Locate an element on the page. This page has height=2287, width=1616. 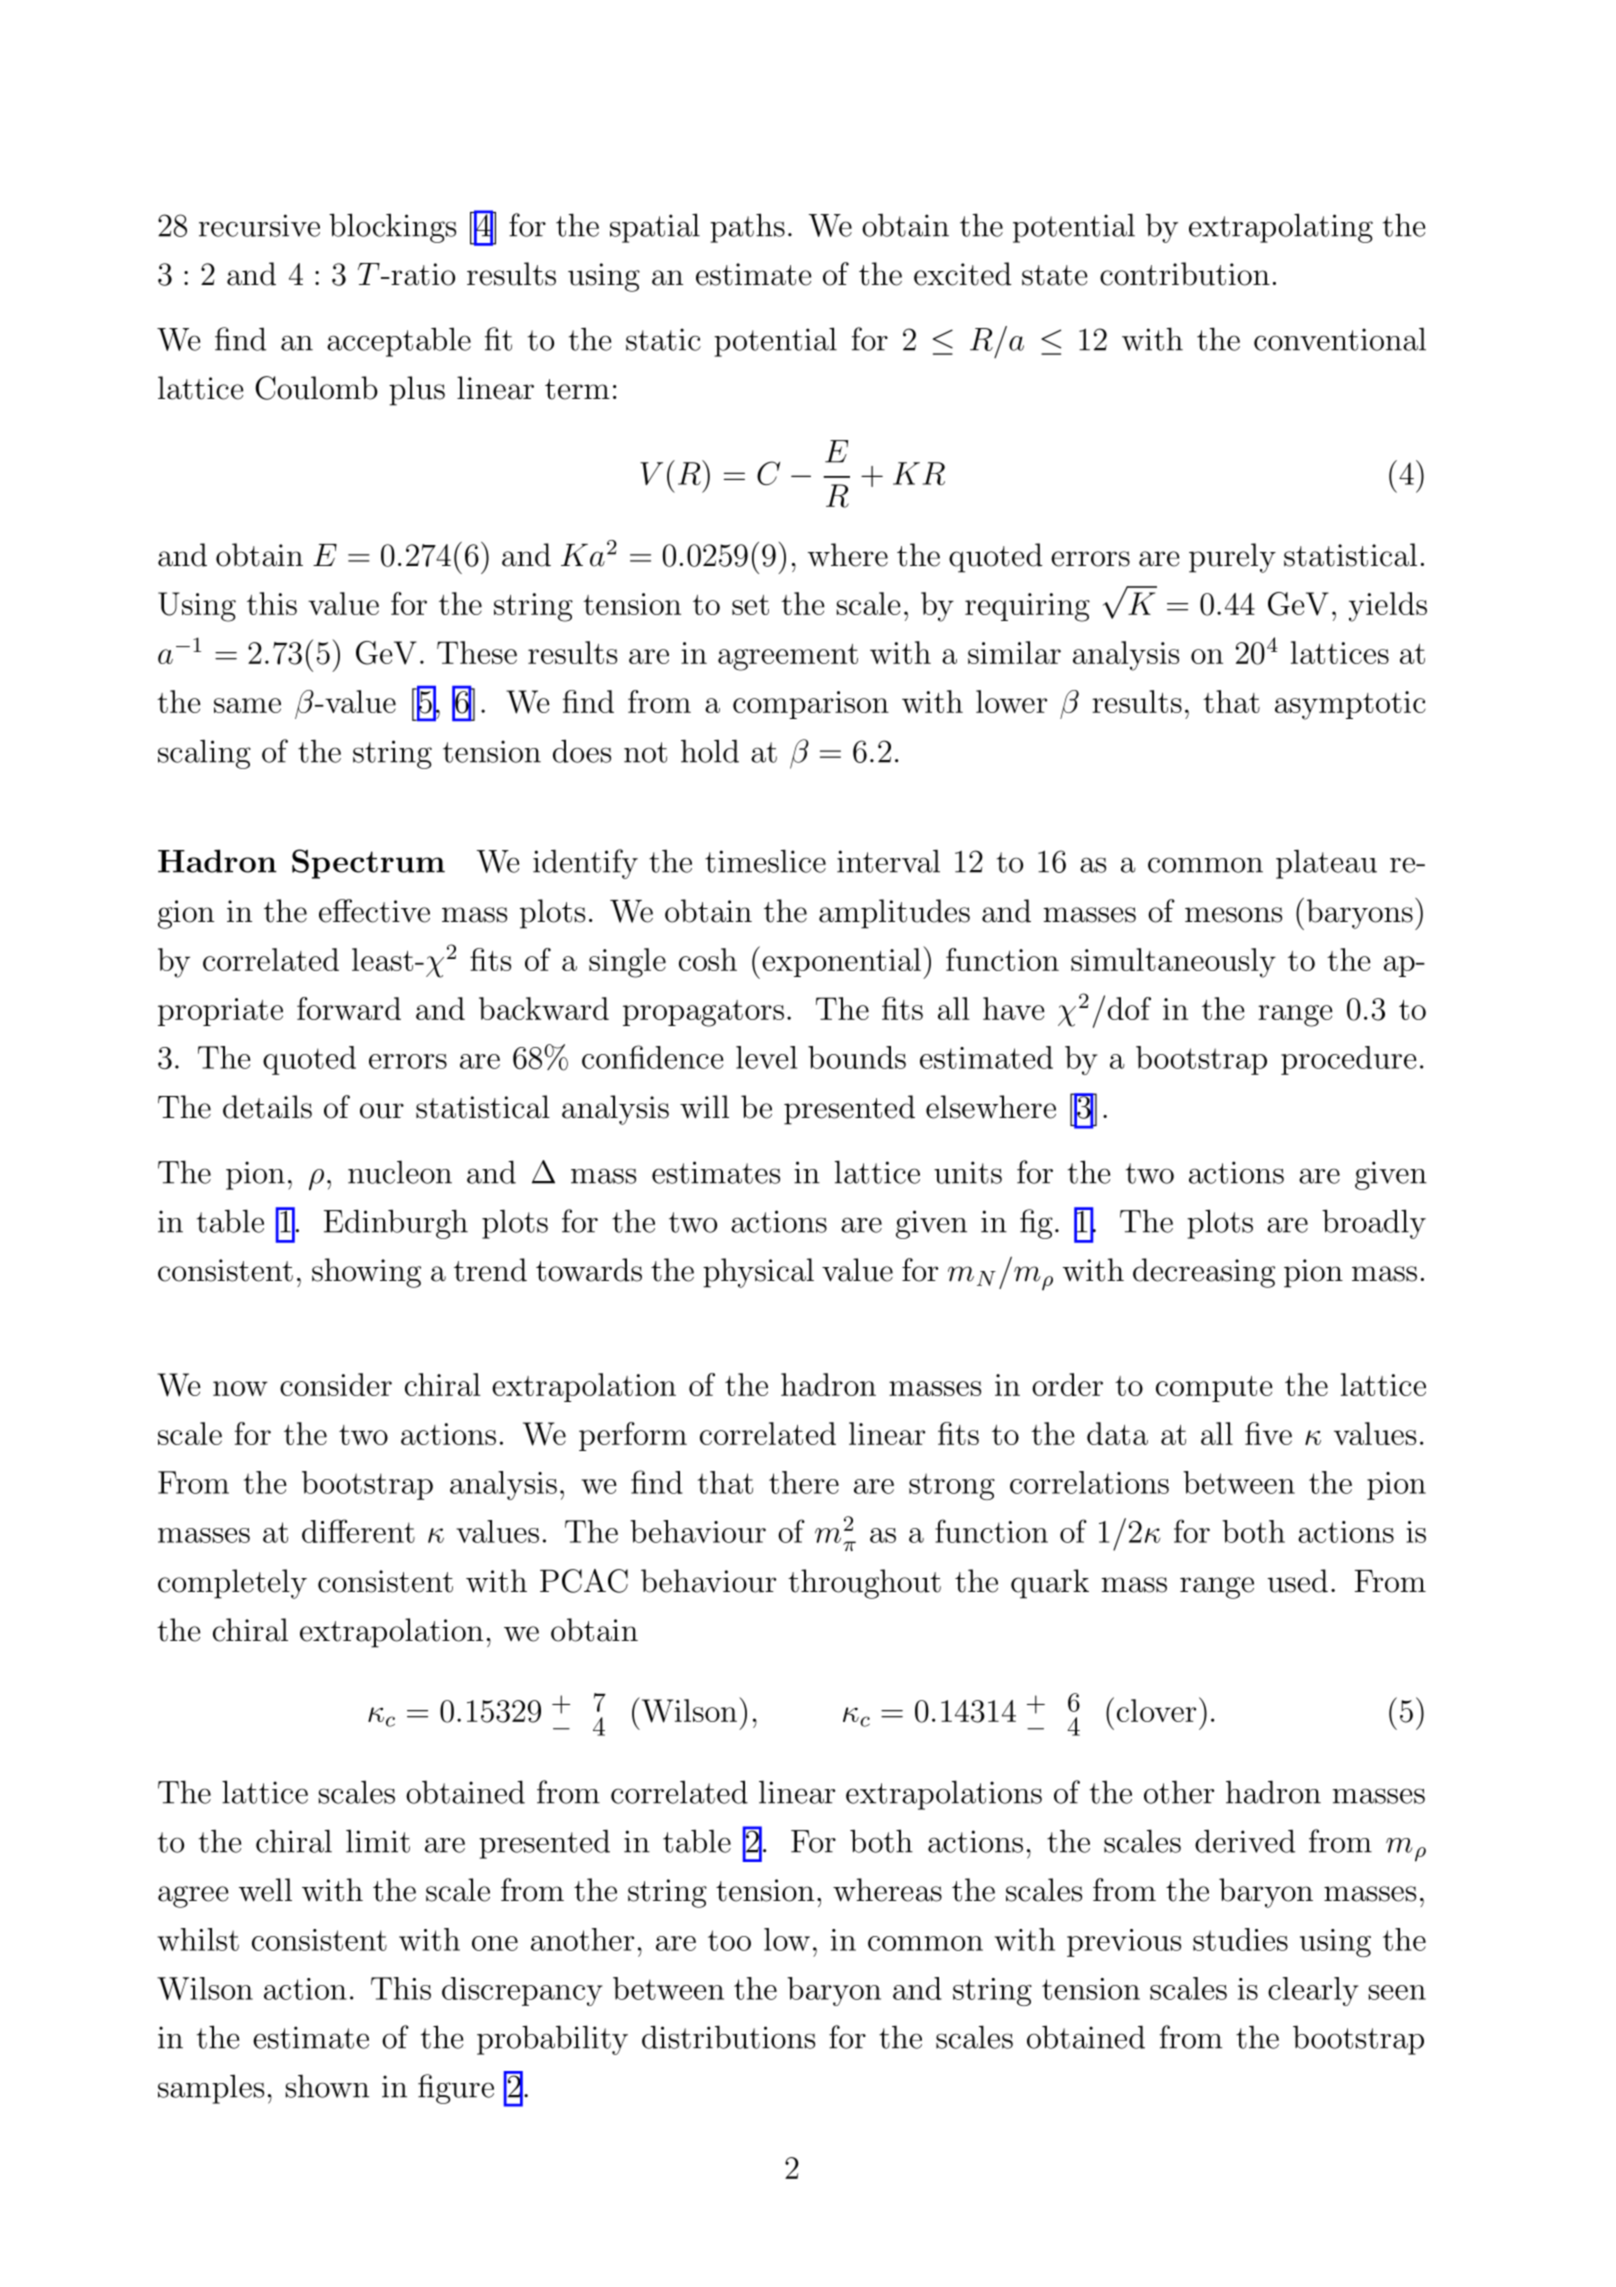
will is located at coordinates (704, 1107).
